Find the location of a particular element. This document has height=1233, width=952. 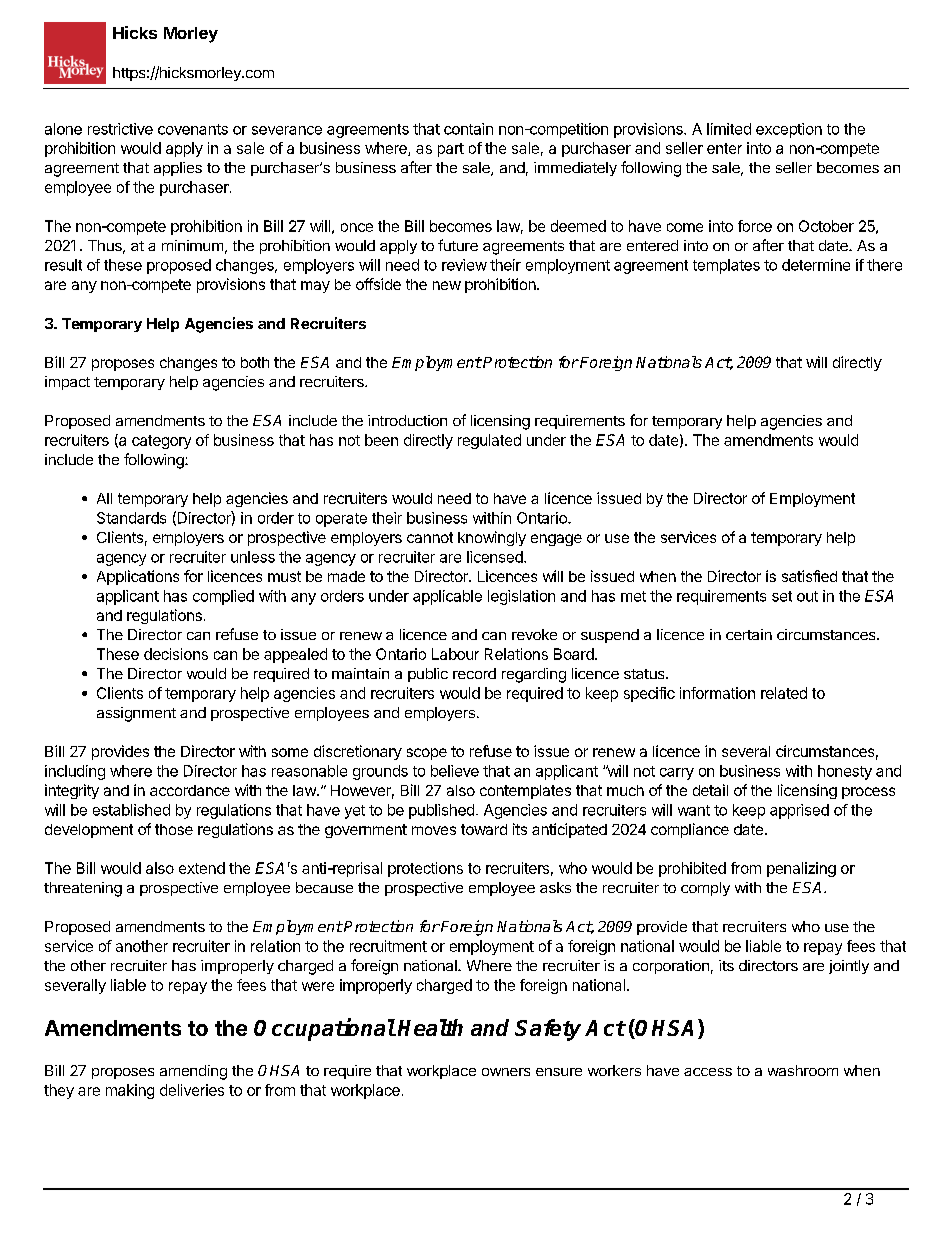

applies is located at coordinates (178, 169).
